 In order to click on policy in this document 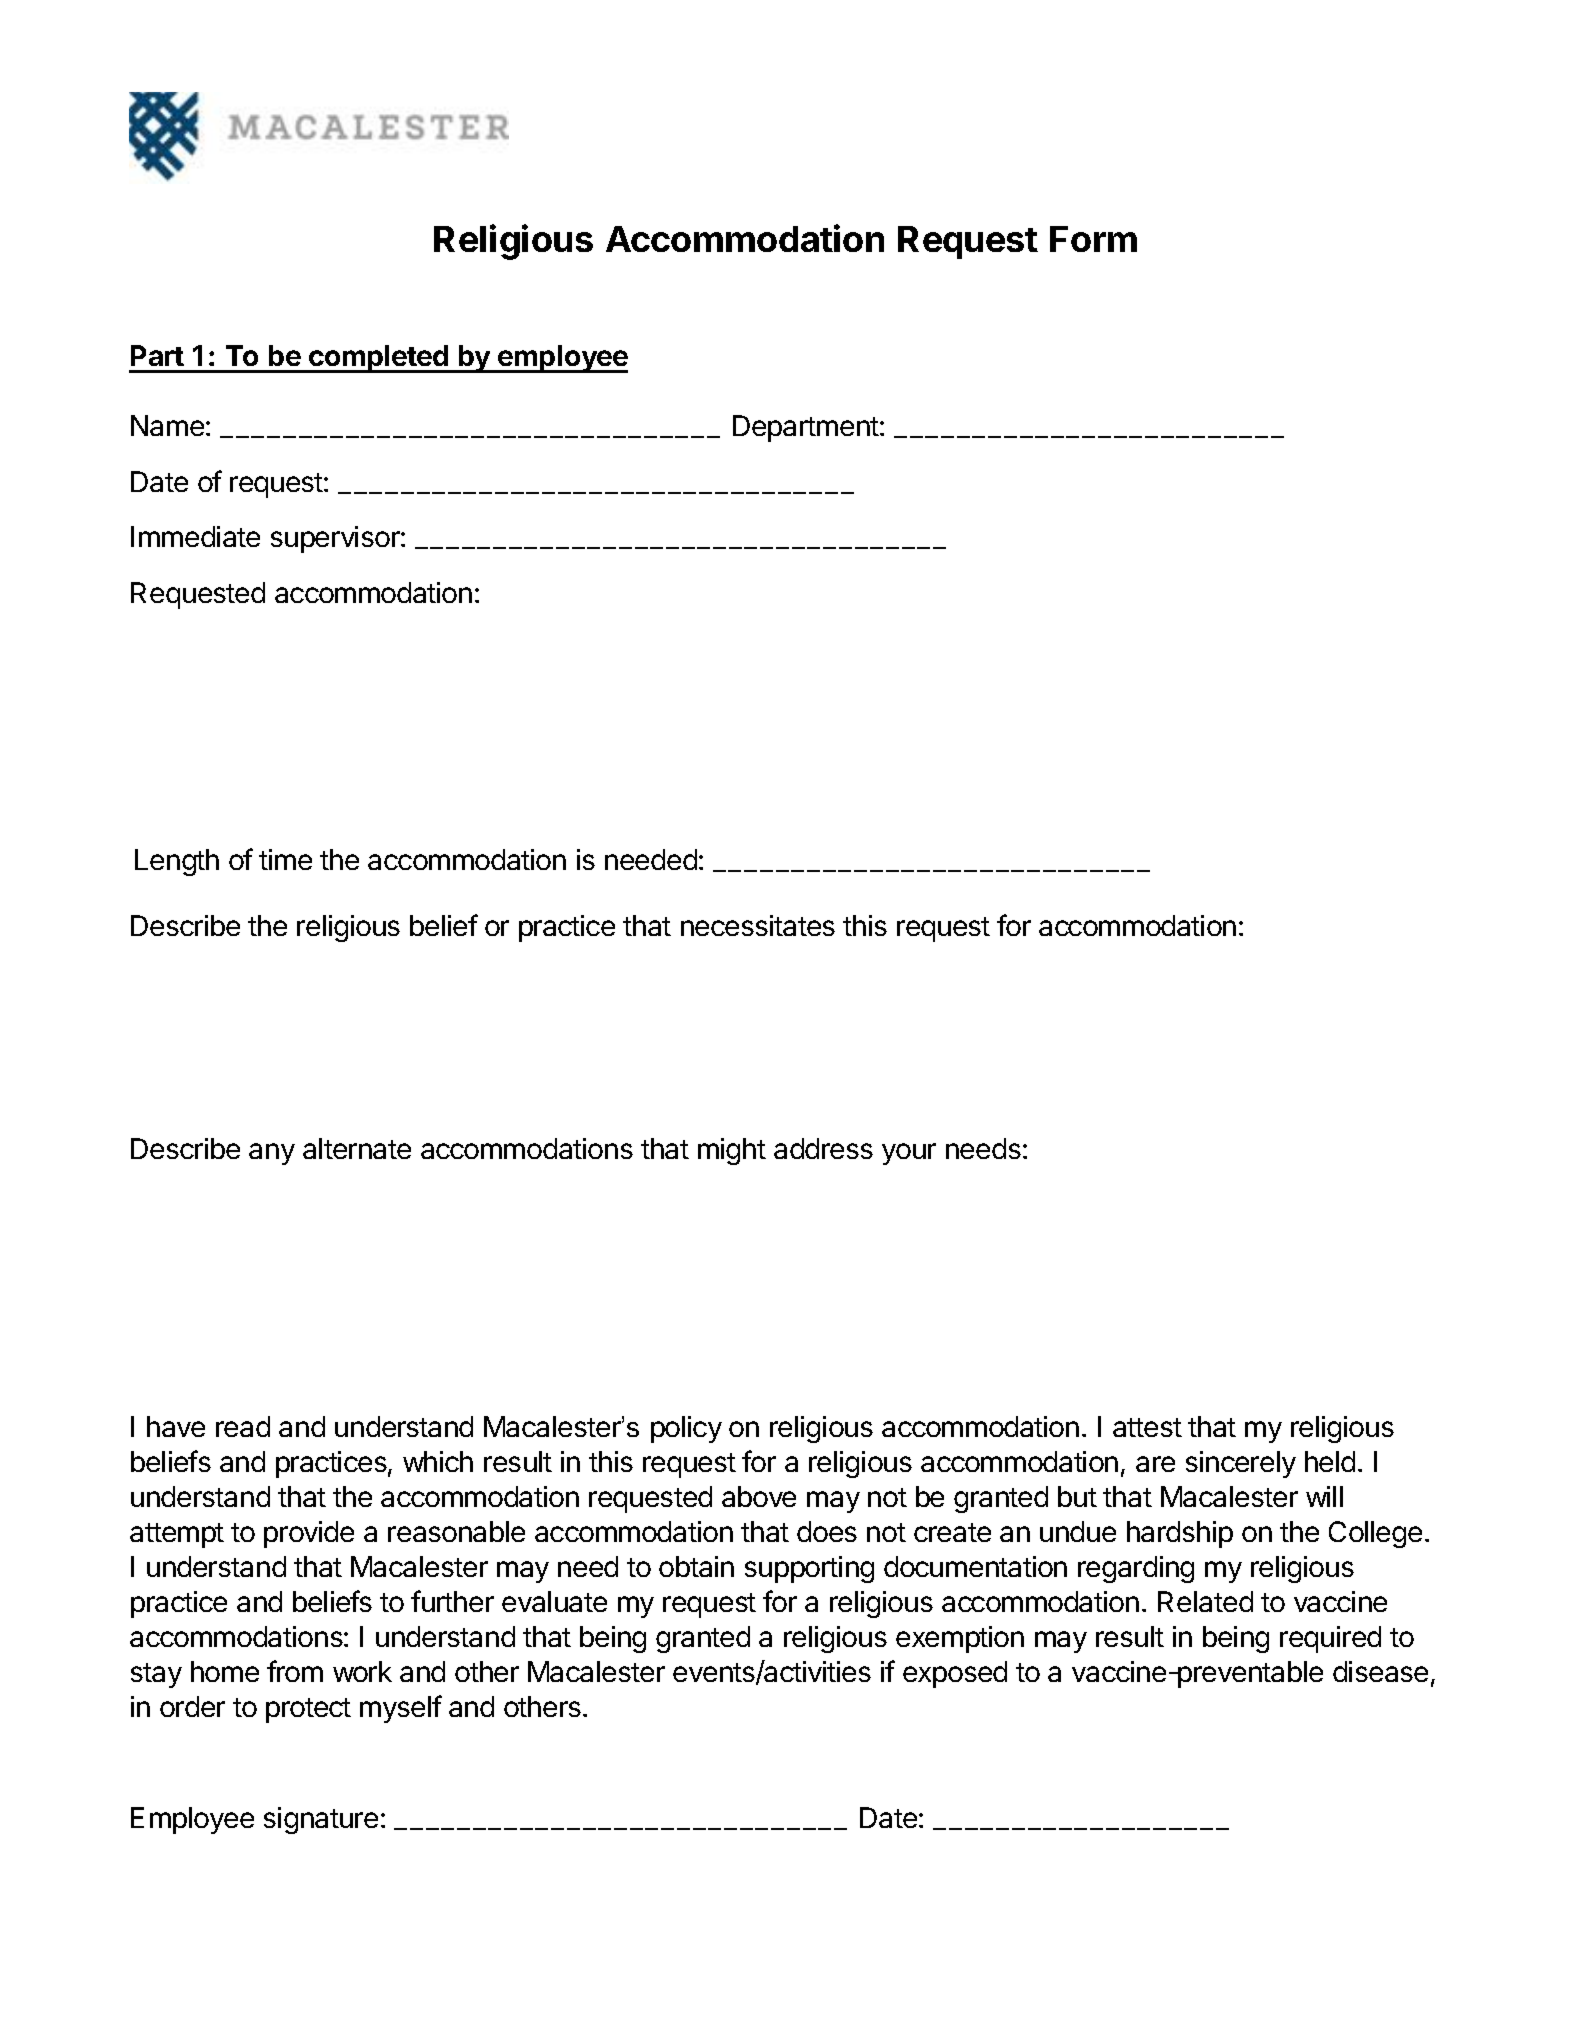, I will do `click(686, 1429)`.
